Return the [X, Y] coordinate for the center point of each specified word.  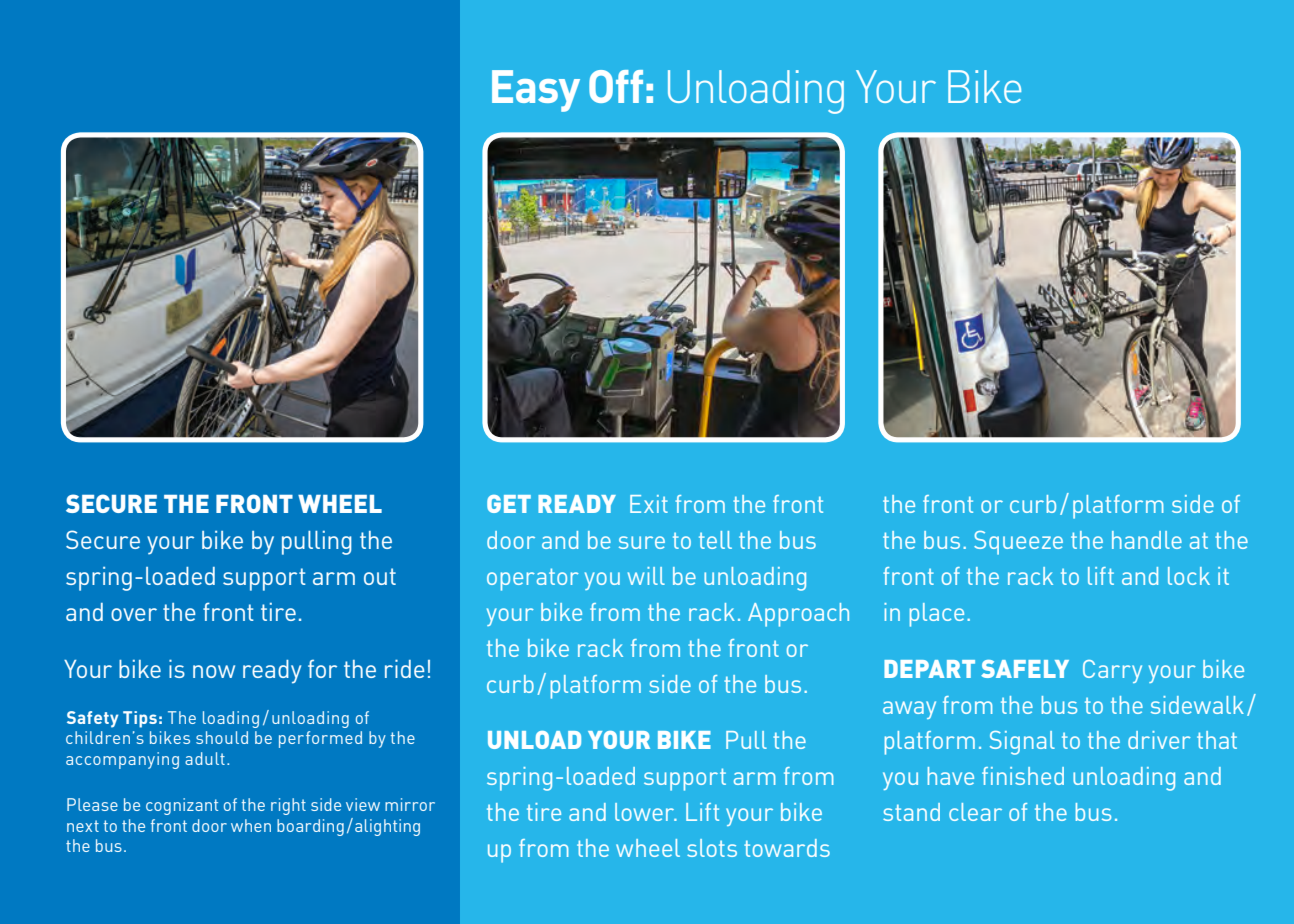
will [646, 576]
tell [715, 540]
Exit [649, 504]
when [251, 825]
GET [509, 504]
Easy [536, 91]
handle [1147, 540]
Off [616, 86]
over [134, 614]
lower [646, 812]
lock [1189, 576]
